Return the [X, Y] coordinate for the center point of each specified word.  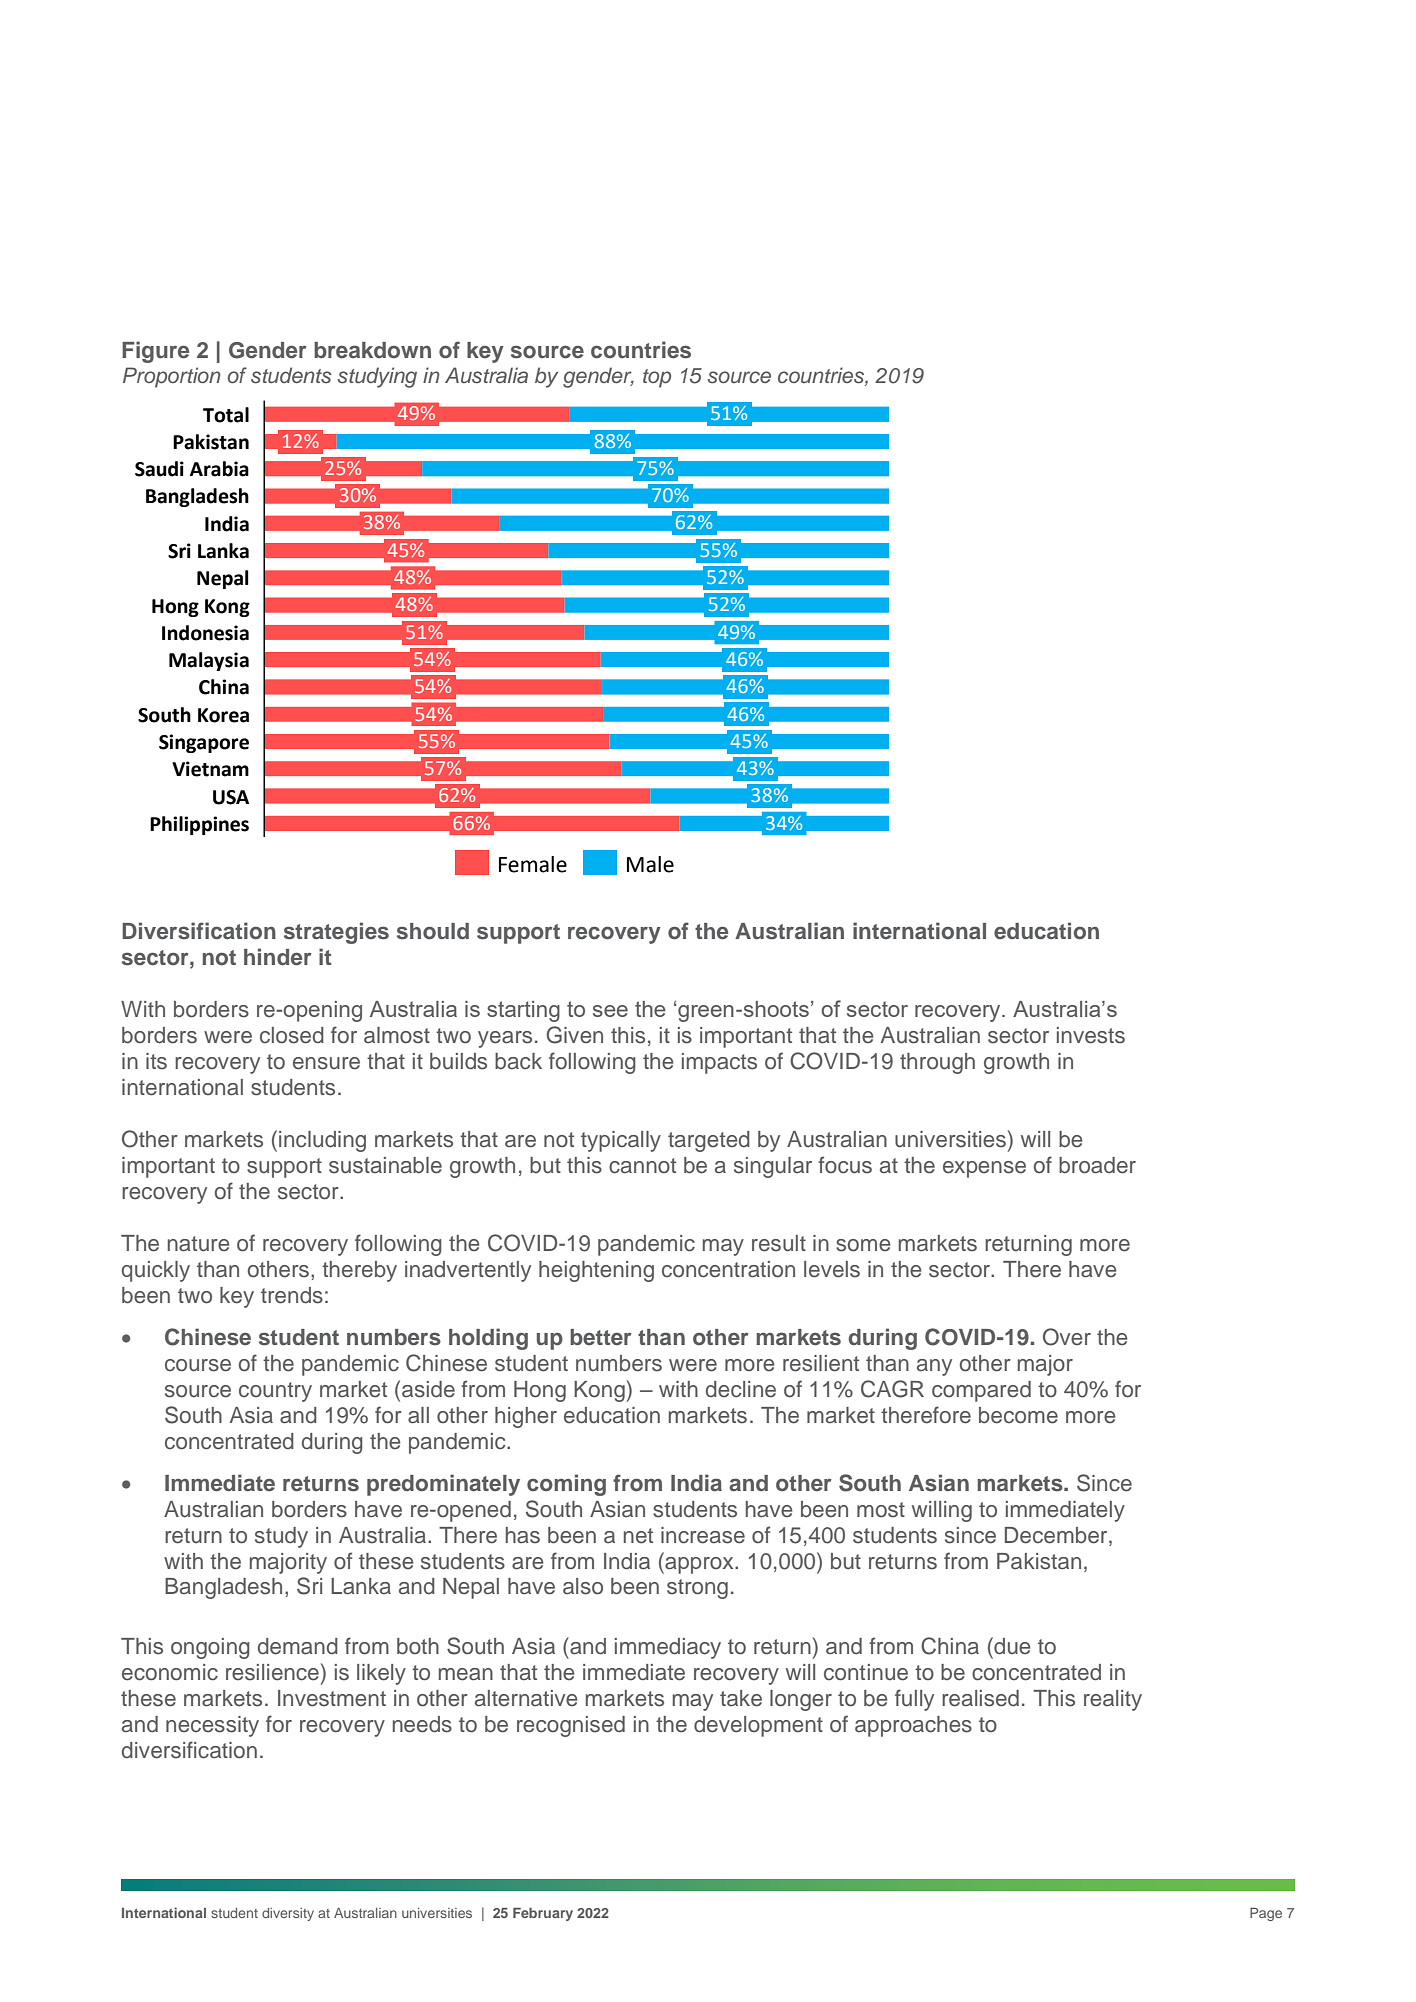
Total [226, 415]
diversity [288, 1914]
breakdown [372, 350]
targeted [709, 1141]
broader [1097, 1165]
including [322, 1141]
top [657, 378]
